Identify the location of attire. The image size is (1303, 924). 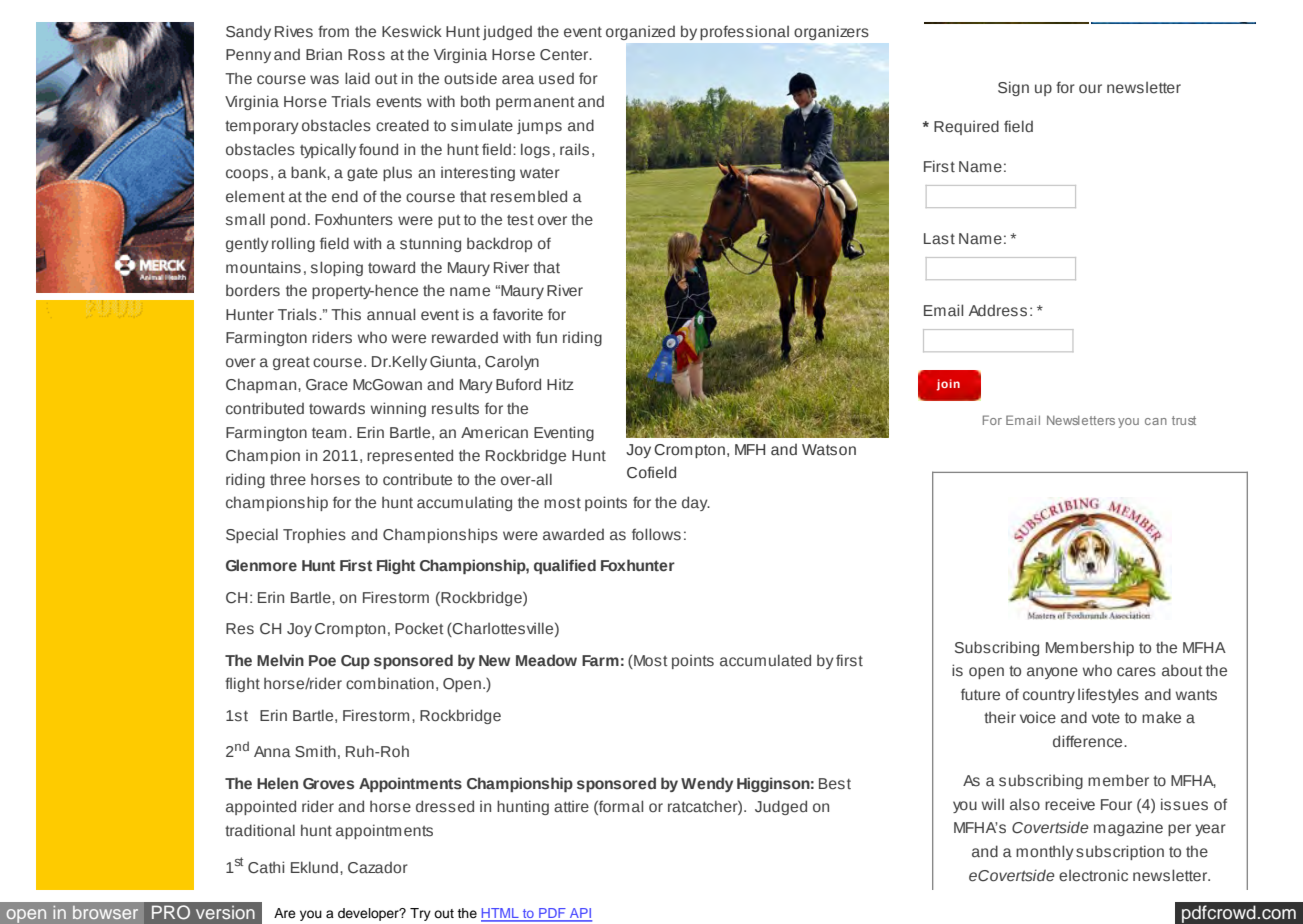
(571, 807).
